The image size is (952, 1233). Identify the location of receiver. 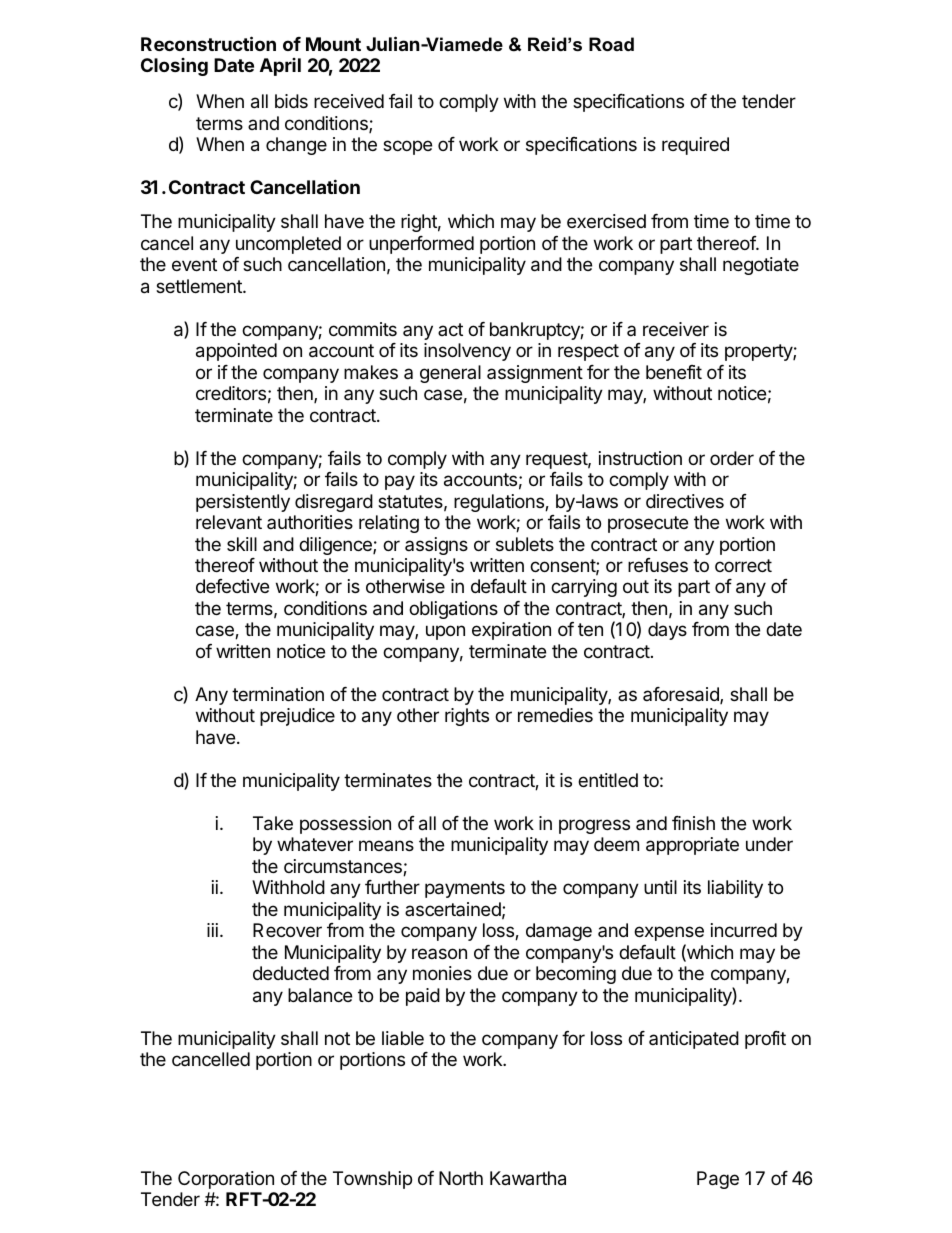
(676, 329).
